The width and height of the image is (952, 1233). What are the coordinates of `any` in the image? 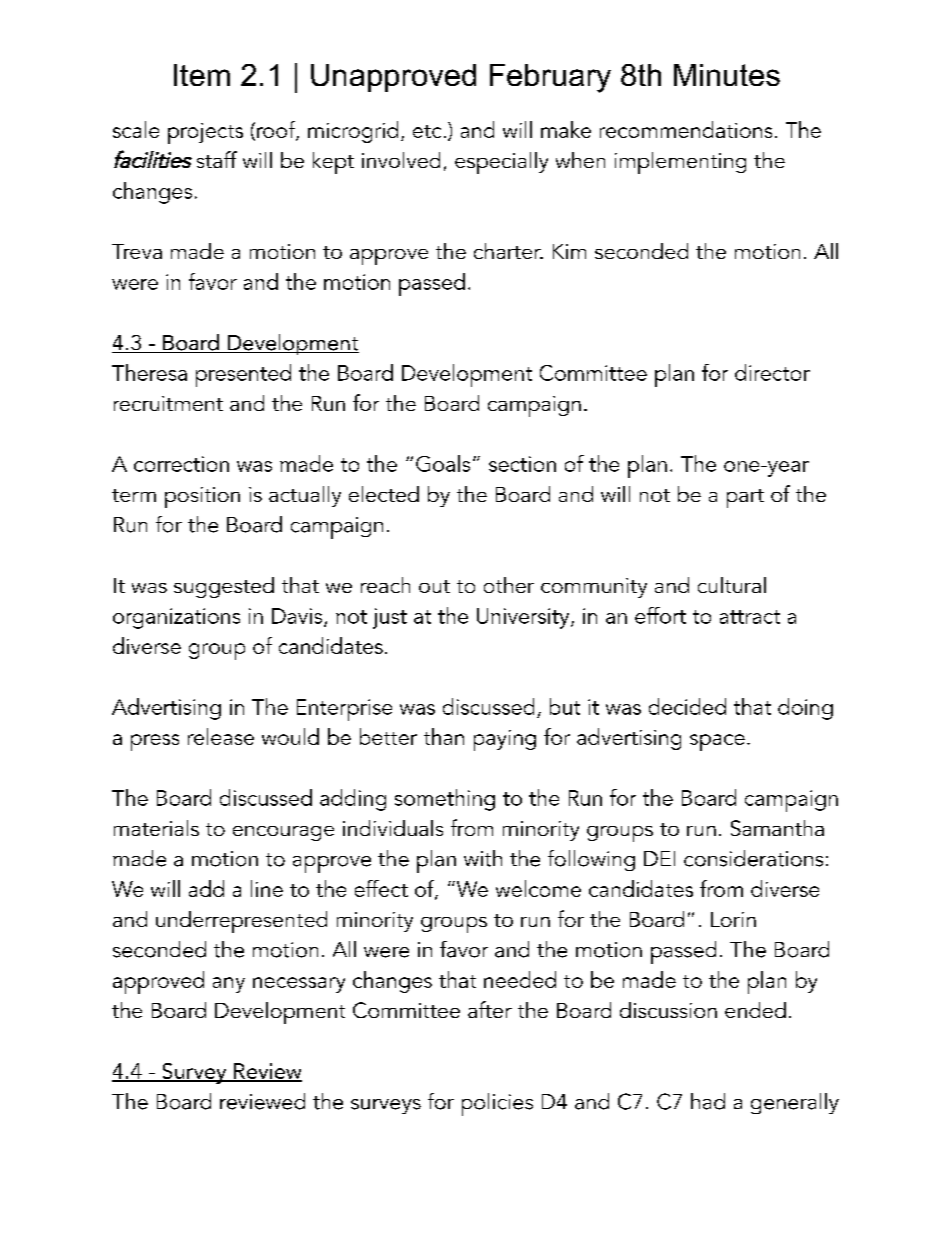 It's located at (229, 985).
